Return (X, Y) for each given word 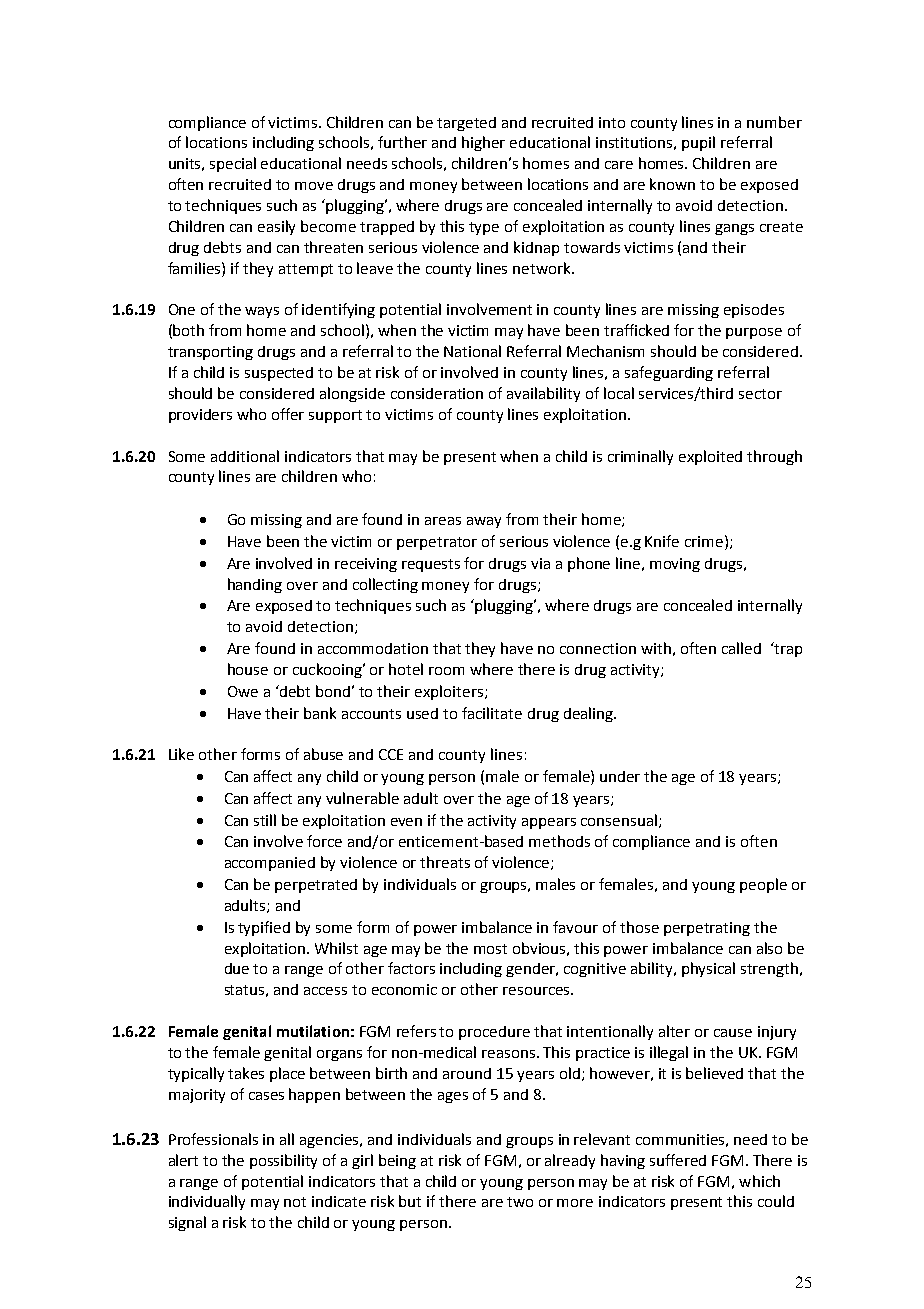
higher (483, 143)
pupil (698, 143)
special (233, 164)
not (295, 1202)
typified (264, 928)
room (446, 671)
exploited (710, 457)
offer (288, 414)
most (490, 949)
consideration (437, 393)
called (741, 648)
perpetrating (707, 929)
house (248, 669)
